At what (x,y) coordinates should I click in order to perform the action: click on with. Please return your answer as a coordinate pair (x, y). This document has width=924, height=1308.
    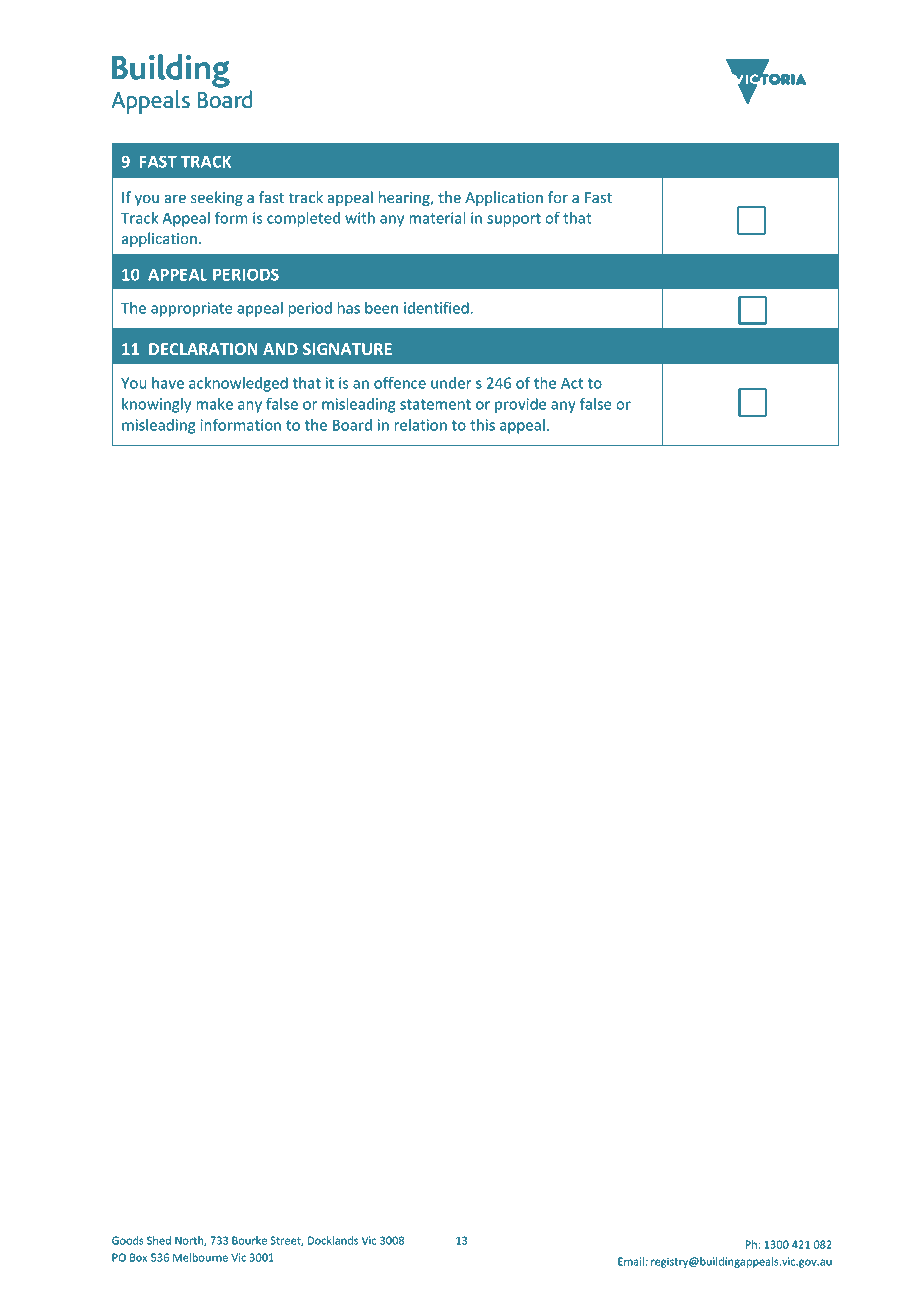
    Looking at the image, I should click on (360, 218).
